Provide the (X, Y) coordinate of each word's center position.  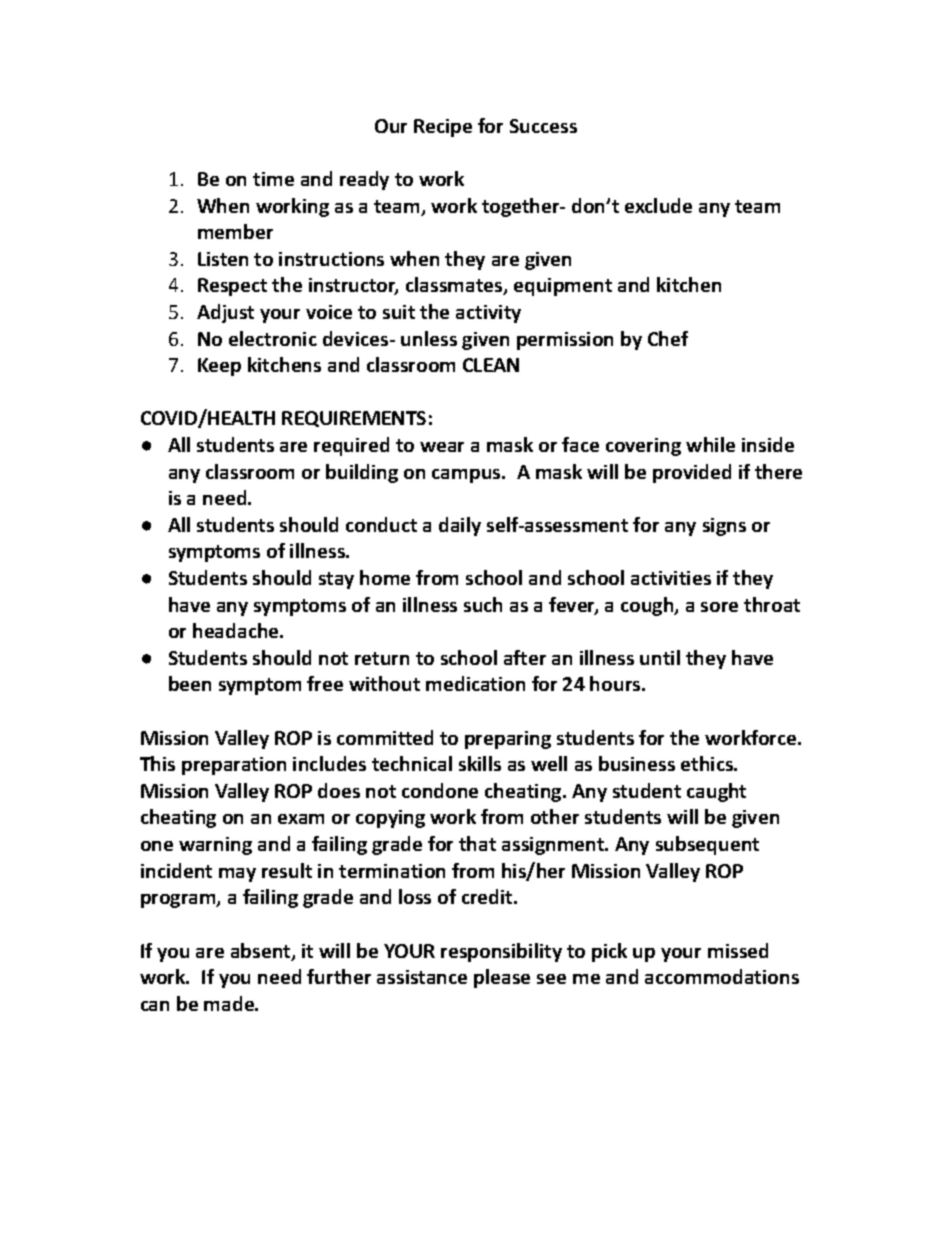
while (710, 444)
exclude (658, 205)
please (502, 978)
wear (442, 447)
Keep (219, 367)
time (273, 179)
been (190, 683)
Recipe (443, 128)
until (660, 657)
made (230, 1003)
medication (475, 683)
